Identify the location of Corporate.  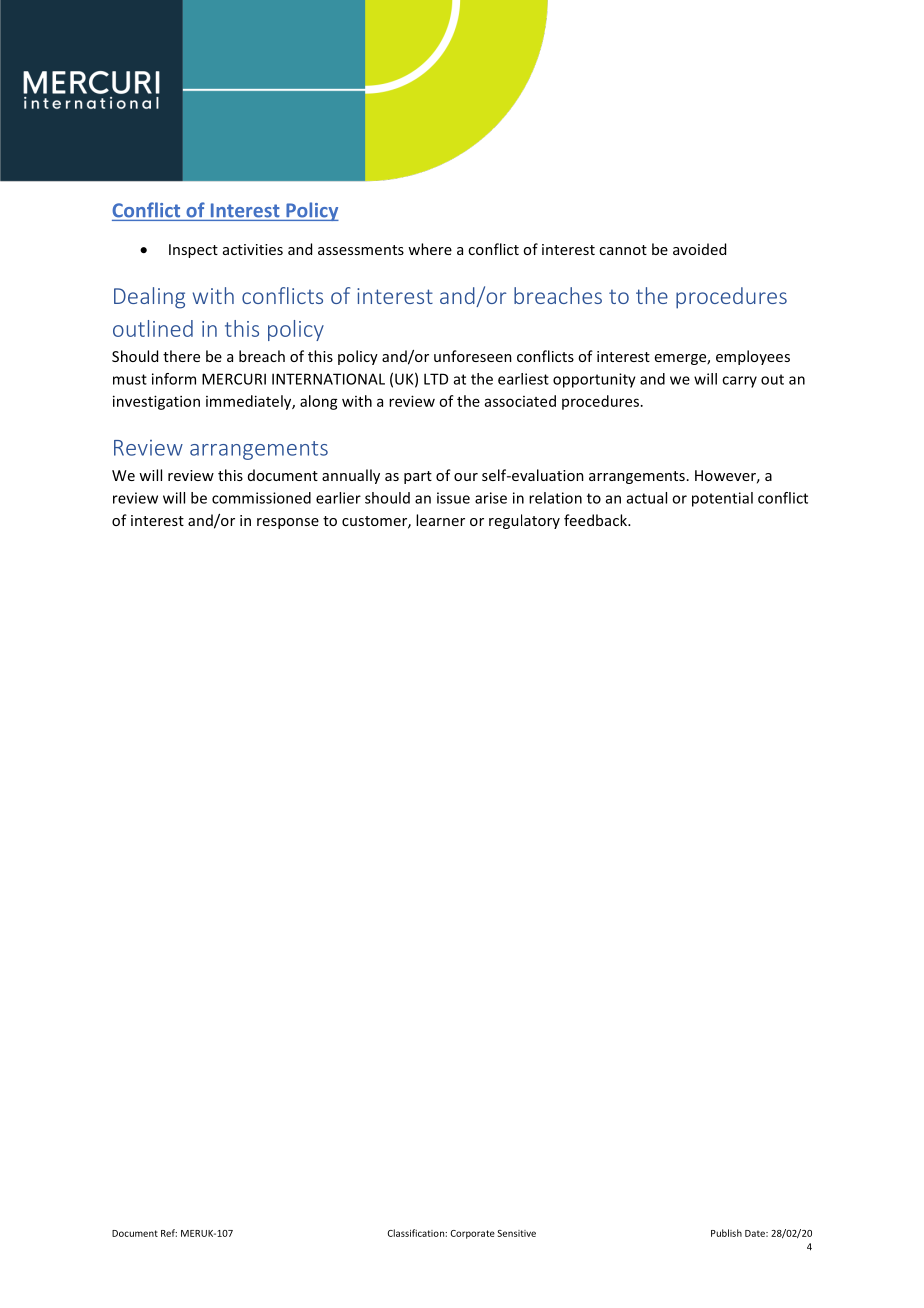
(472, 1234).
